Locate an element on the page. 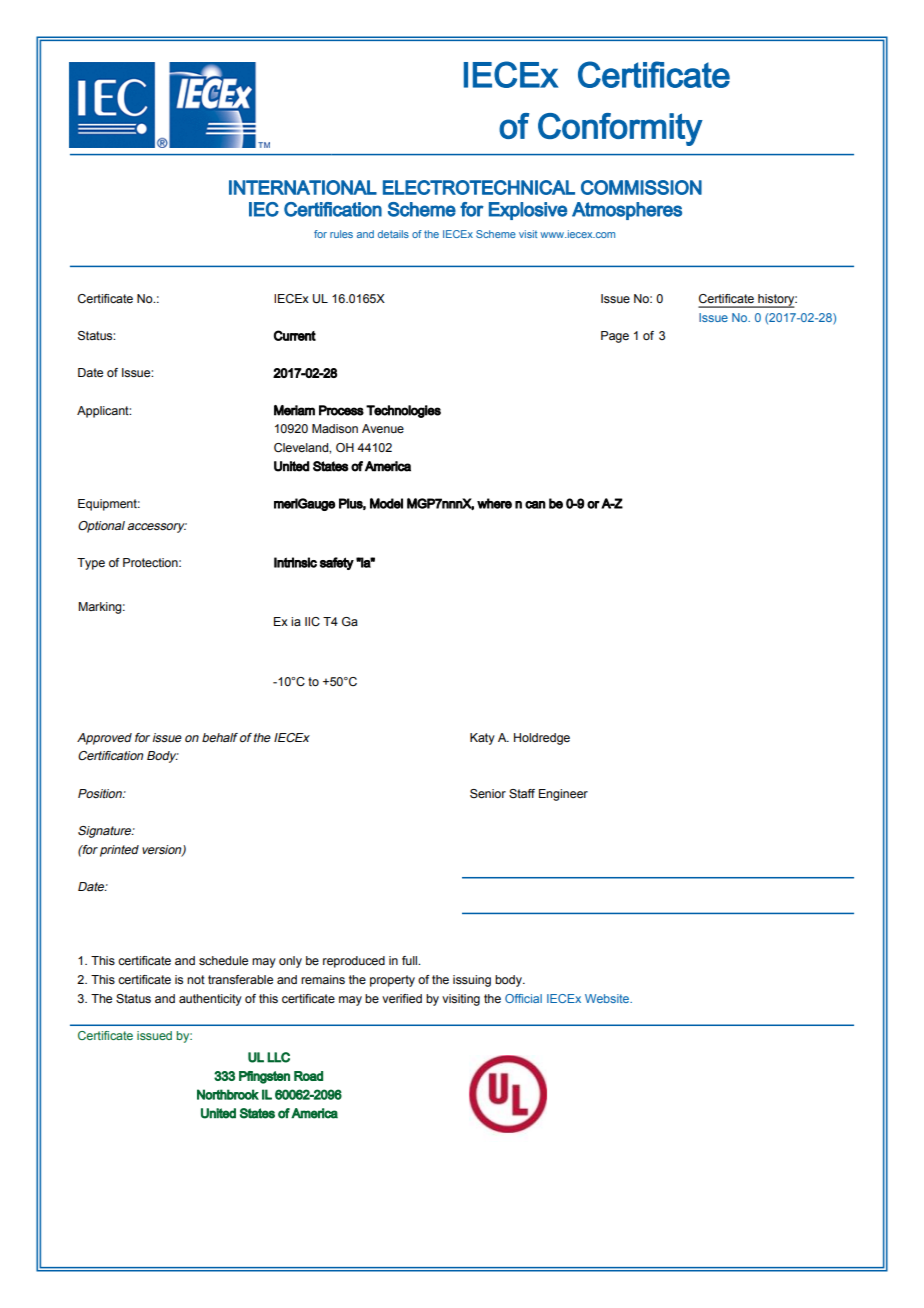 The image size is (924, 1308). Senior is located at coordinates (488, 793).
